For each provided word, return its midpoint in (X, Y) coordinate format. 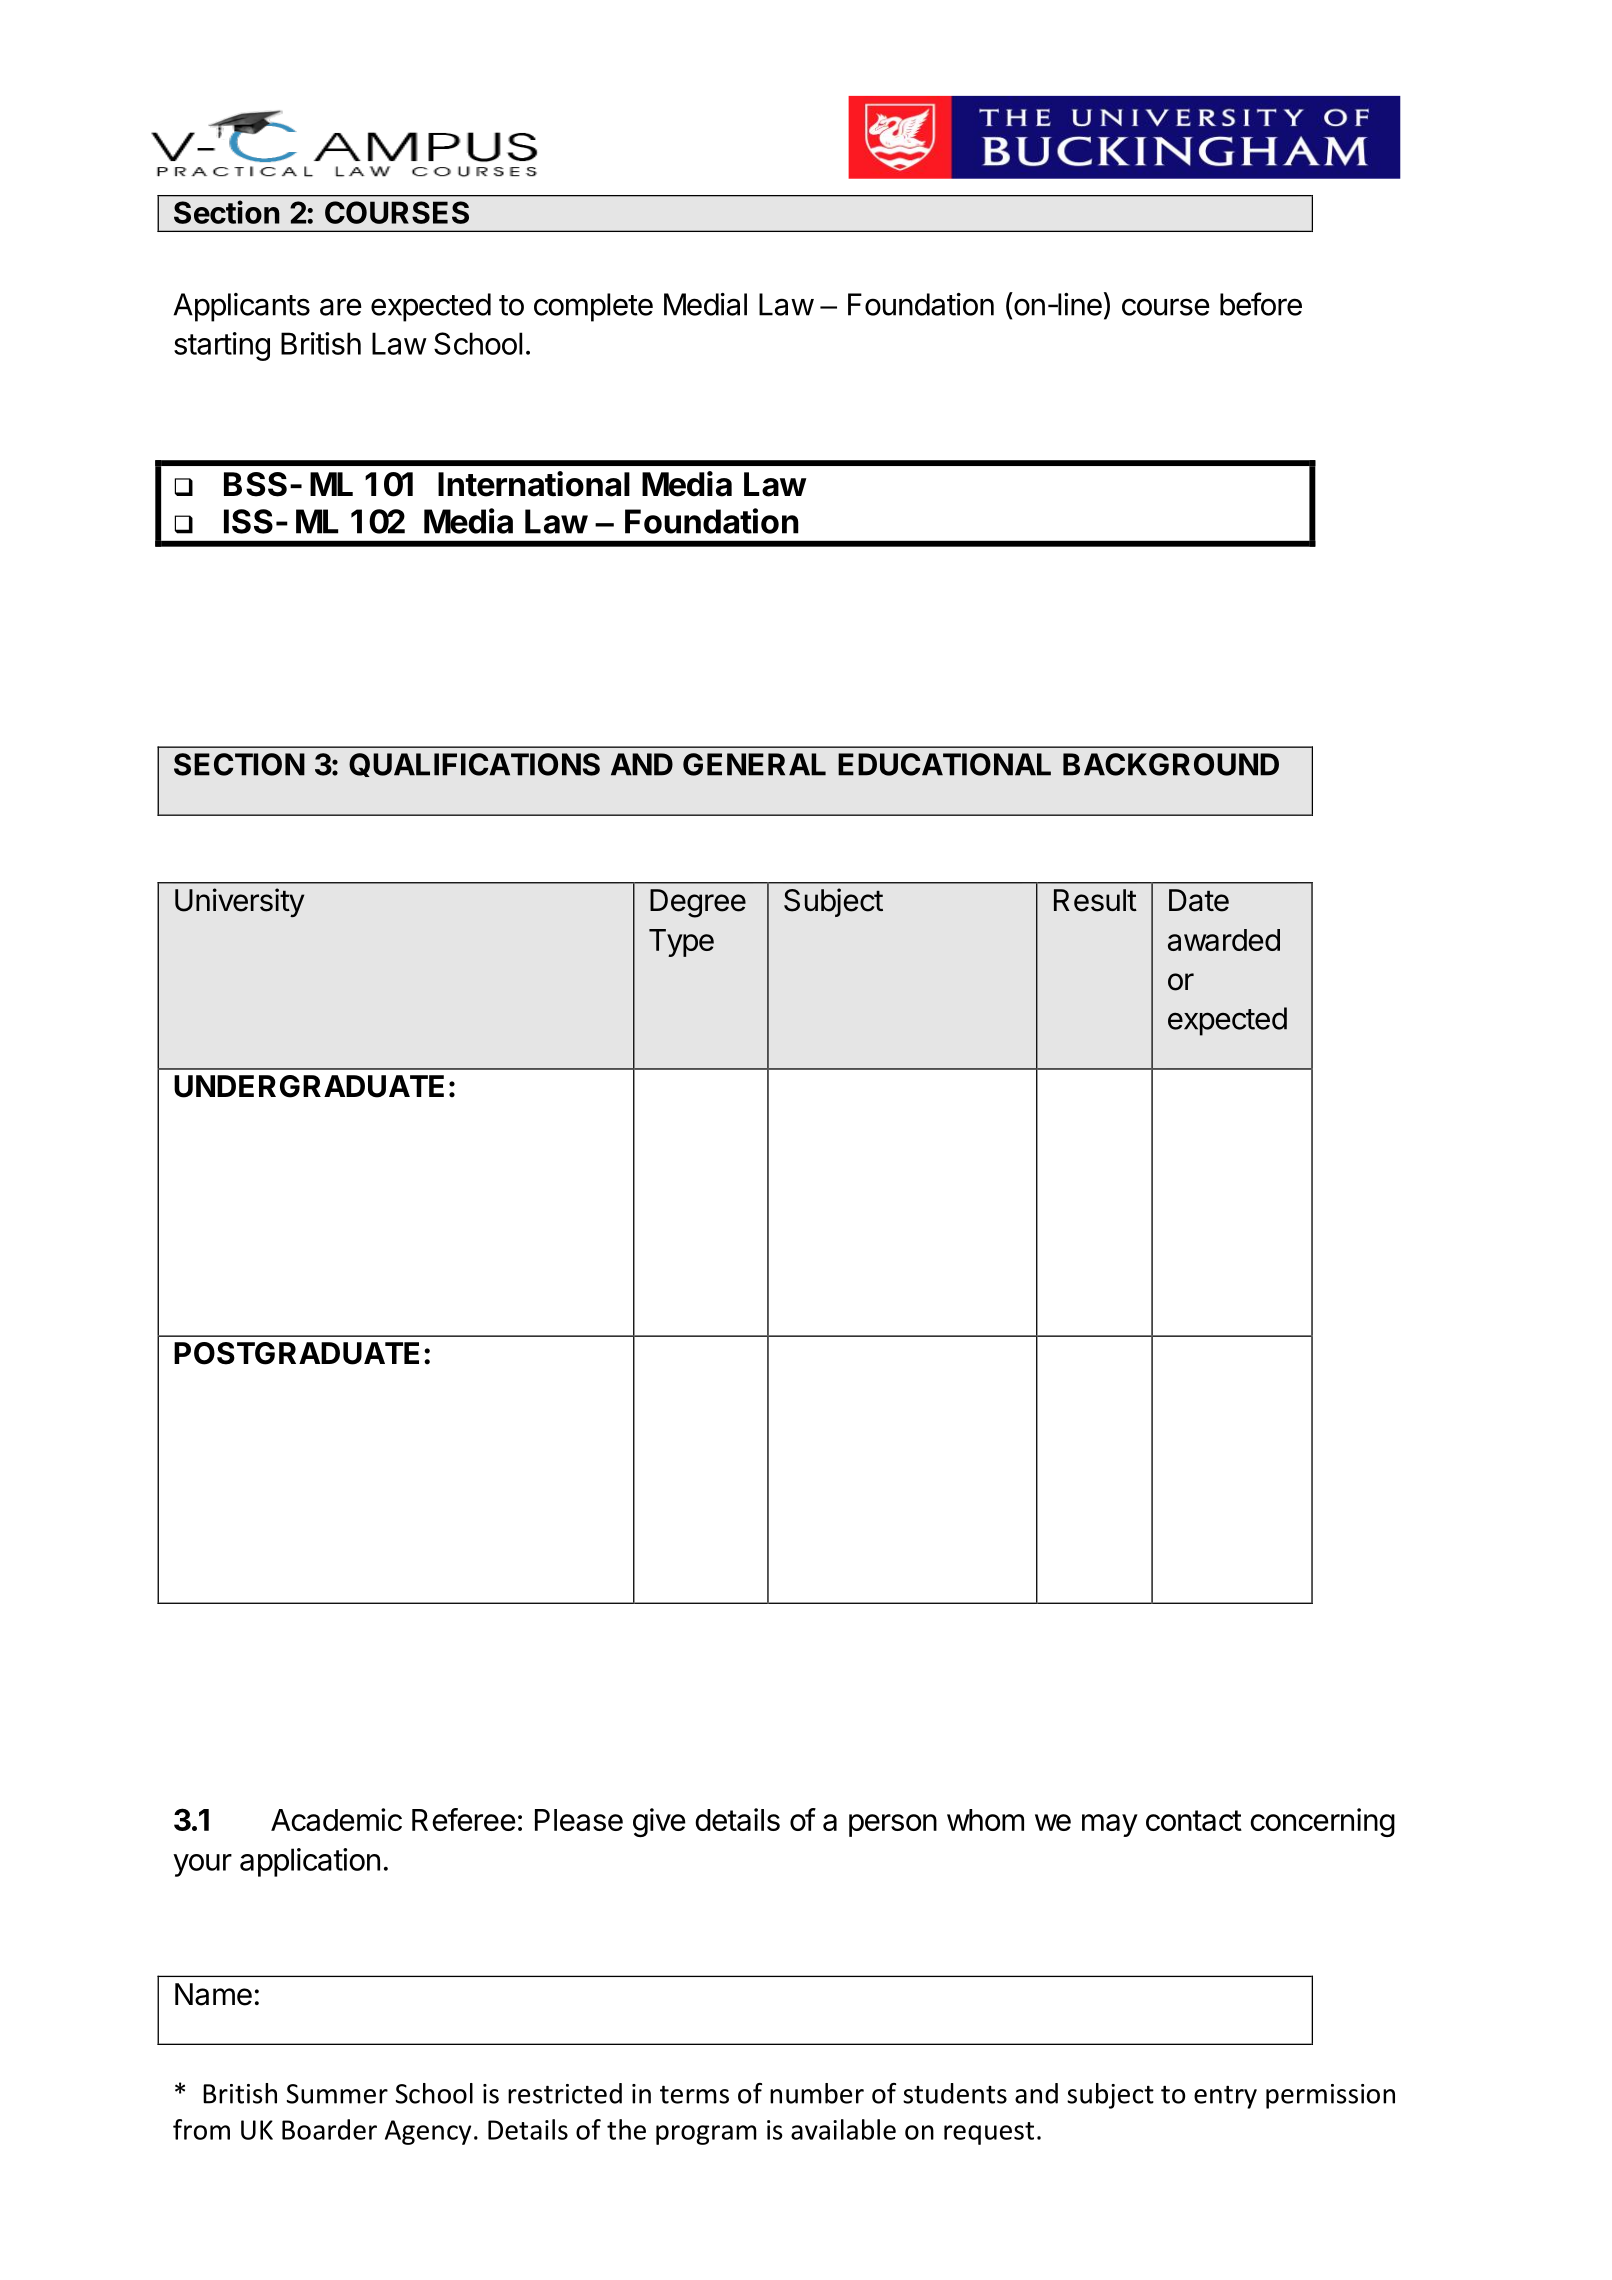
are (341, 307)
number (817, 2093)
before (1261, 304)
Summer (337, 2094)
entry (1225, 2097)
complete (593, 307)
